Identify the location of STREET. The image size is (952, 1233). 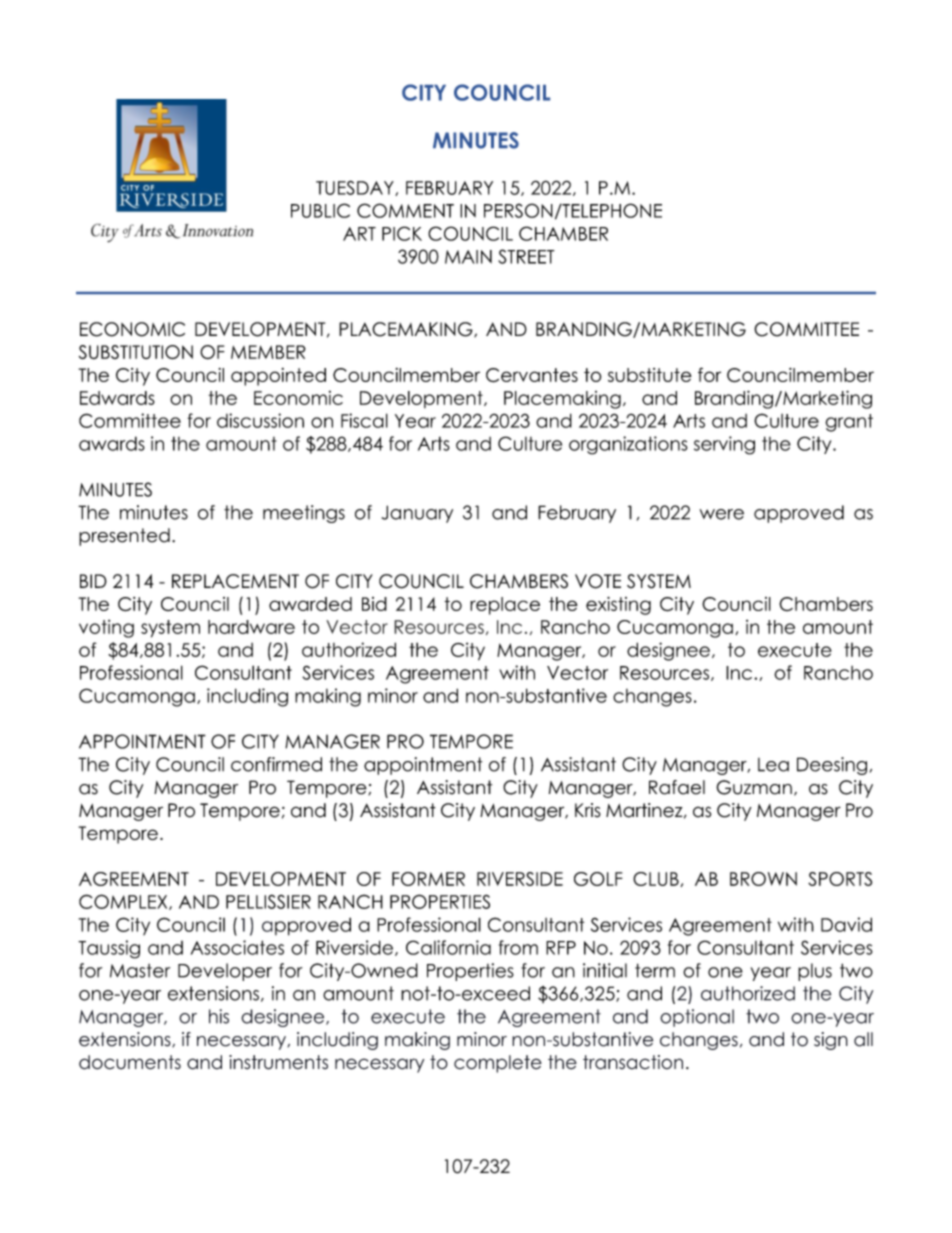
(526, 256).
